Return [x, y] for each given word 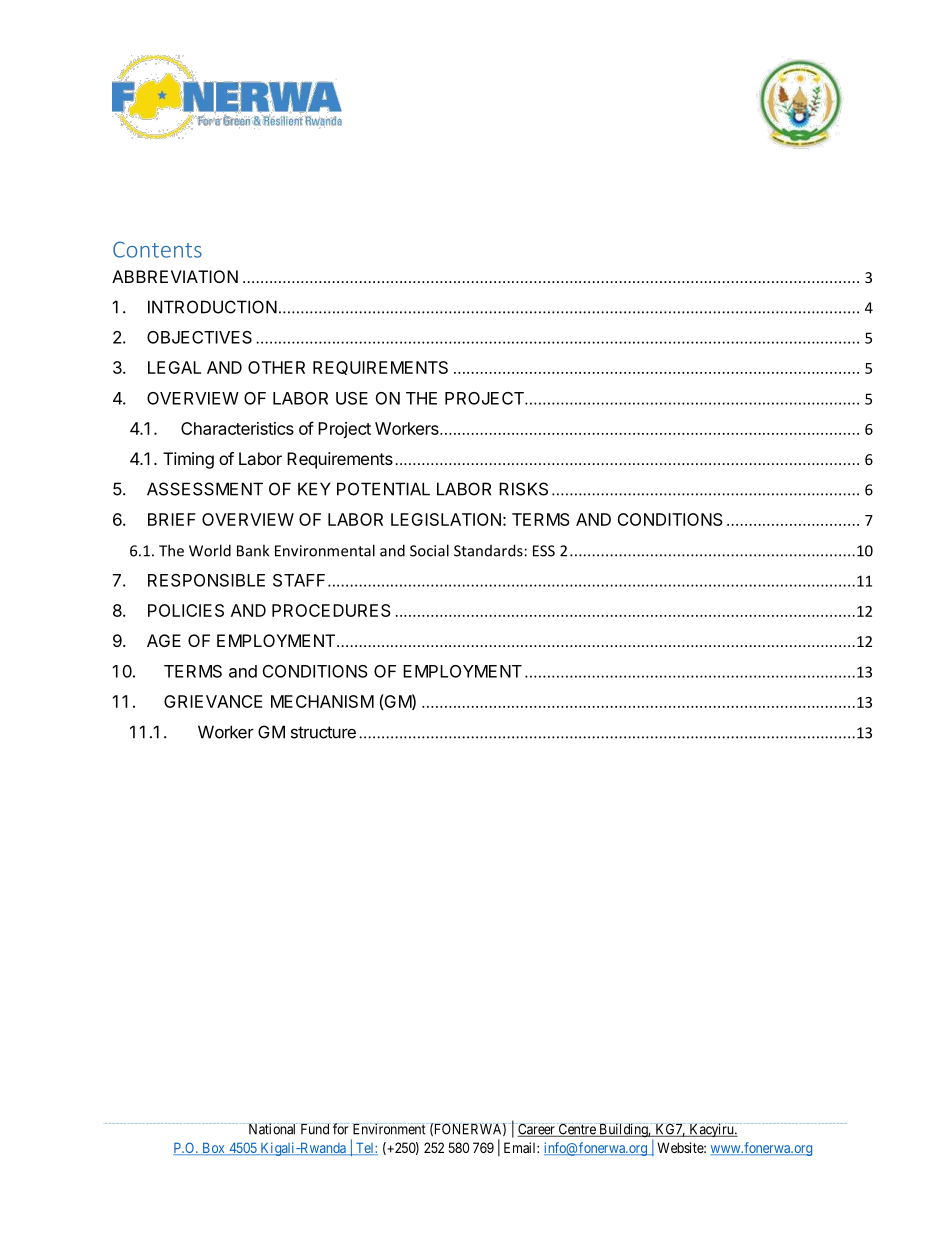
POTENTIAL [383, 489]
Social [429, 550]
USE [352, 398]
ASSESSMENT [205, 489]
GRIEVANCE [213, 701]
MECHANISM [322, 701]
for [341, 1129]
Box [213, 1148]
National [272, 1129]
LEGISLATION [446, 519]
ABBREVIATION [175, 276]
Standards [488, 550]
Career [536, 1130]
